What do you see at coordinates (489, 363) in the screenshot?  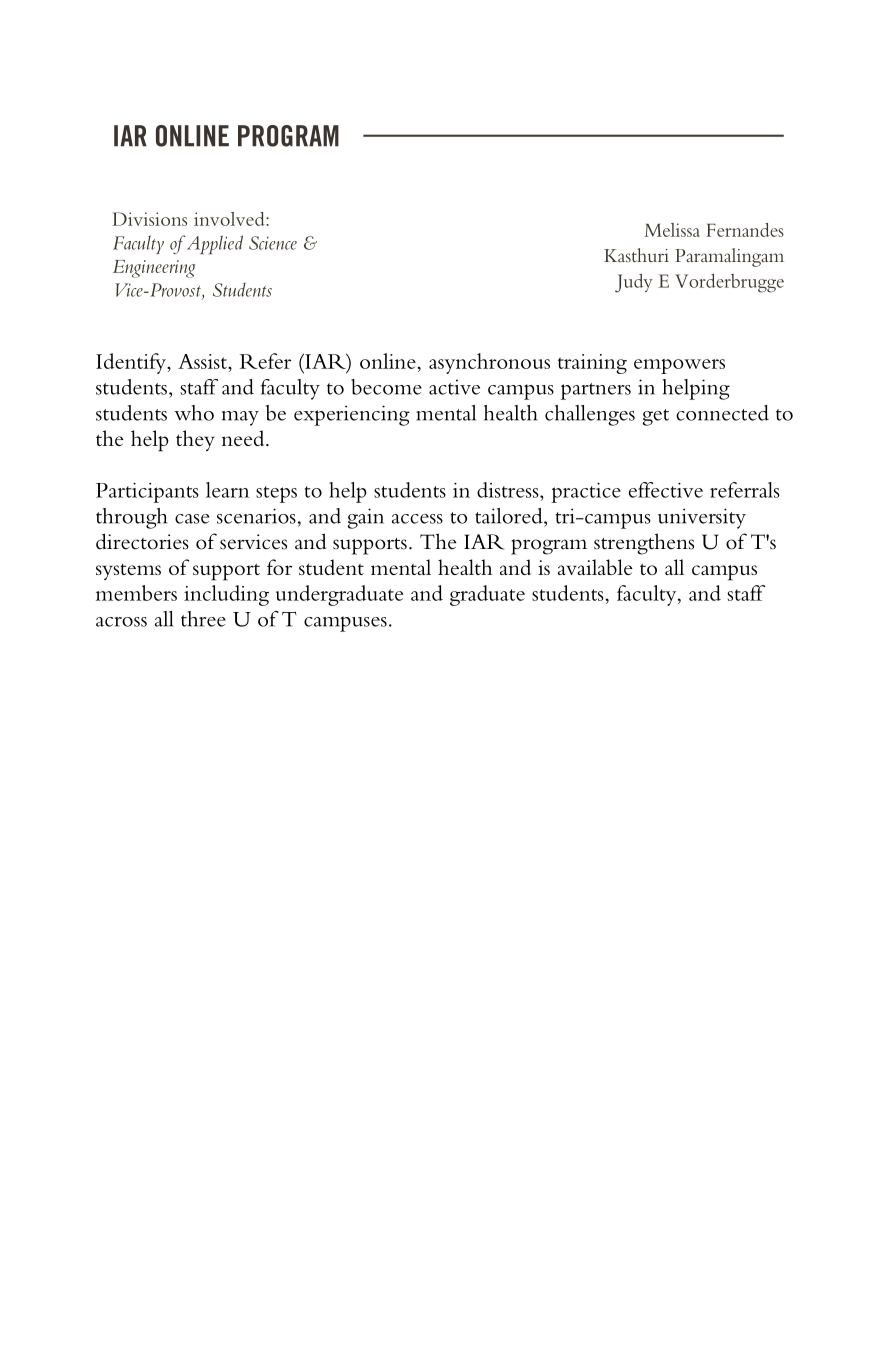 I see `asynchronous` at bounding box center [489, 363].
